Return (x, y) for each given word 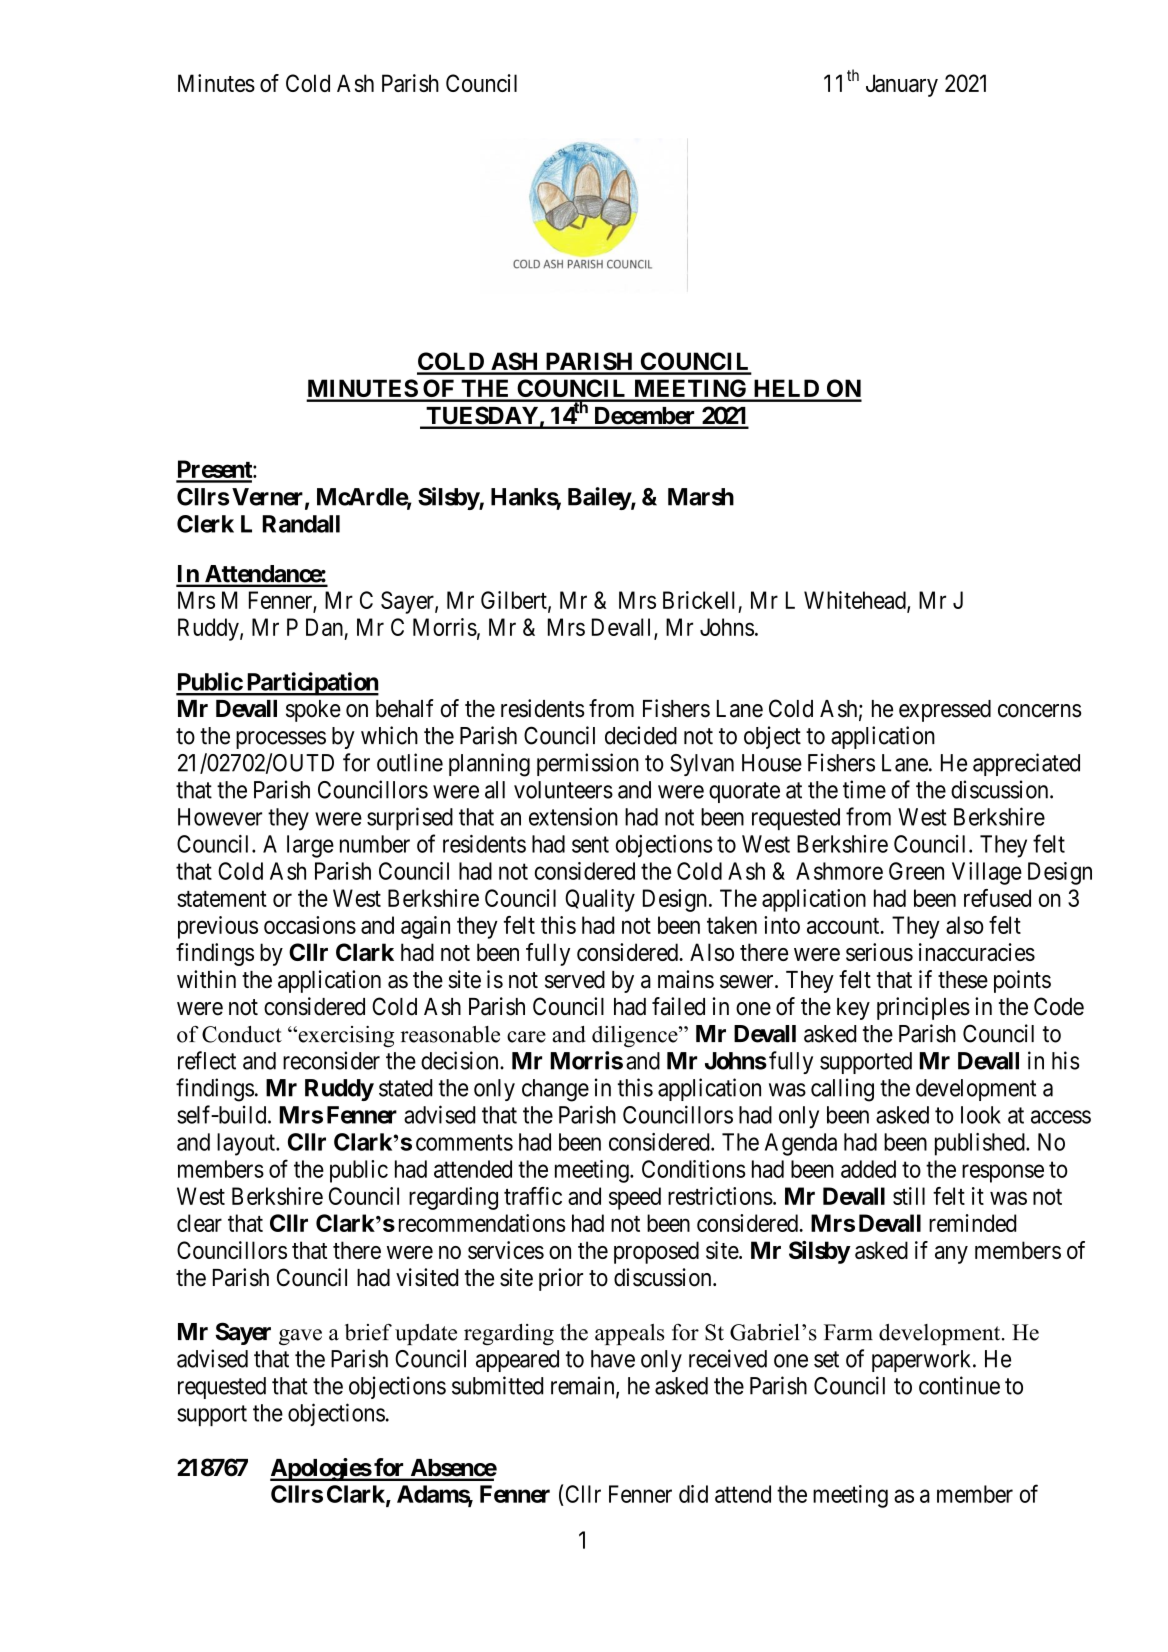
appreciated (1026, 764)
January (902, 85)
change (555, 1090)
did (693, 1494)
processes (281, 740)
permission (588, 764)
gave (300, 1337)
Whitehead (856, 601)
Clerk (205, 524)
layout (247, 1144)
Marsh (701, 497)
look (981, 1115)
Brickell (699, 600)
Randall (301, 524)
